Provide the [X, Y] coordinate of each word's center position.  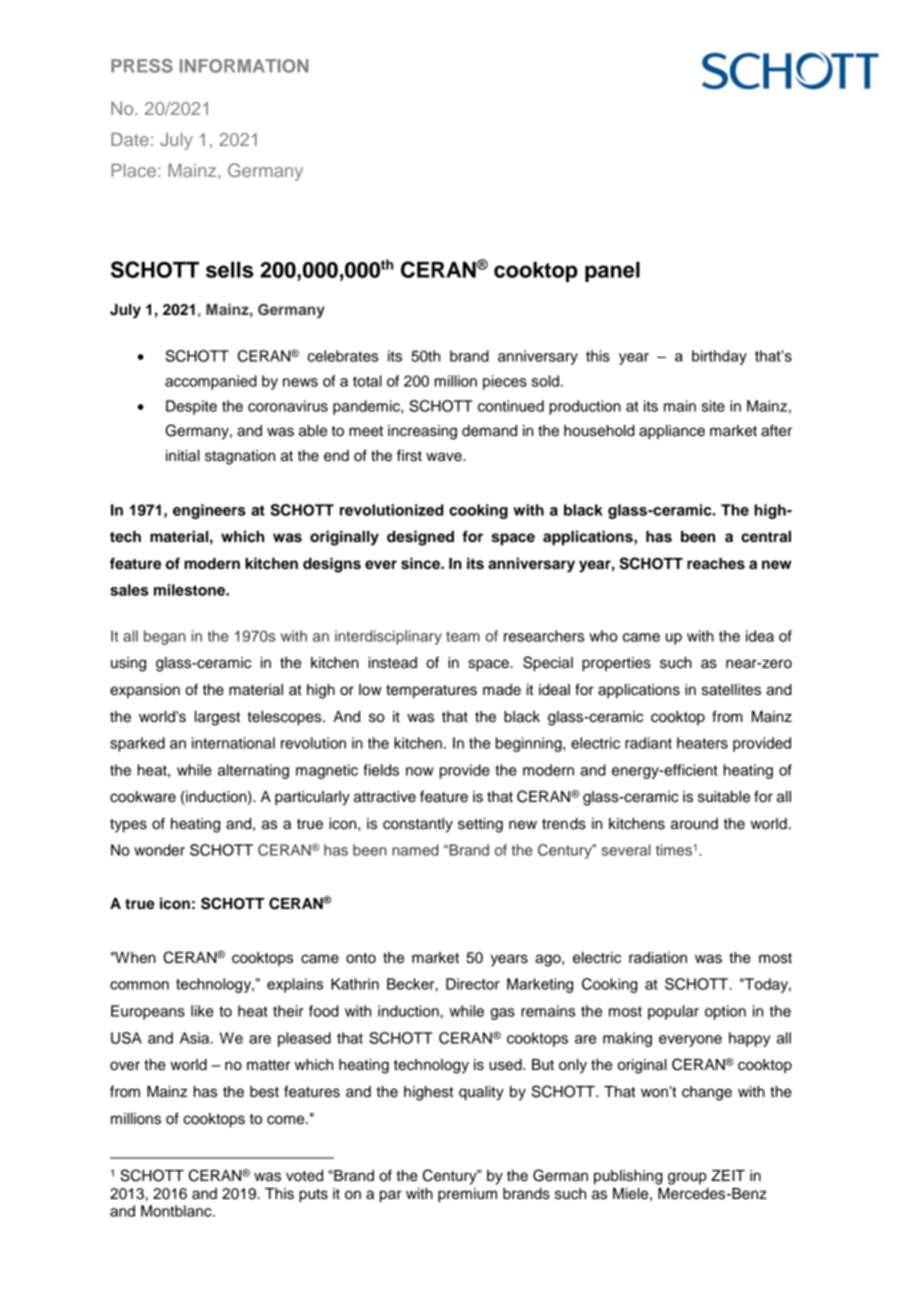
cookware [143, 797]
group [687, 1178]
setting [480, 825]
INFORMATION [244, 66]
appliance [672, 432]
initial [183, 456]
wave [445, 457]
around [694, 824]
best [264, 1092]
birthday [719, 357]
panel [612, 272]
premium [467, 1195]
